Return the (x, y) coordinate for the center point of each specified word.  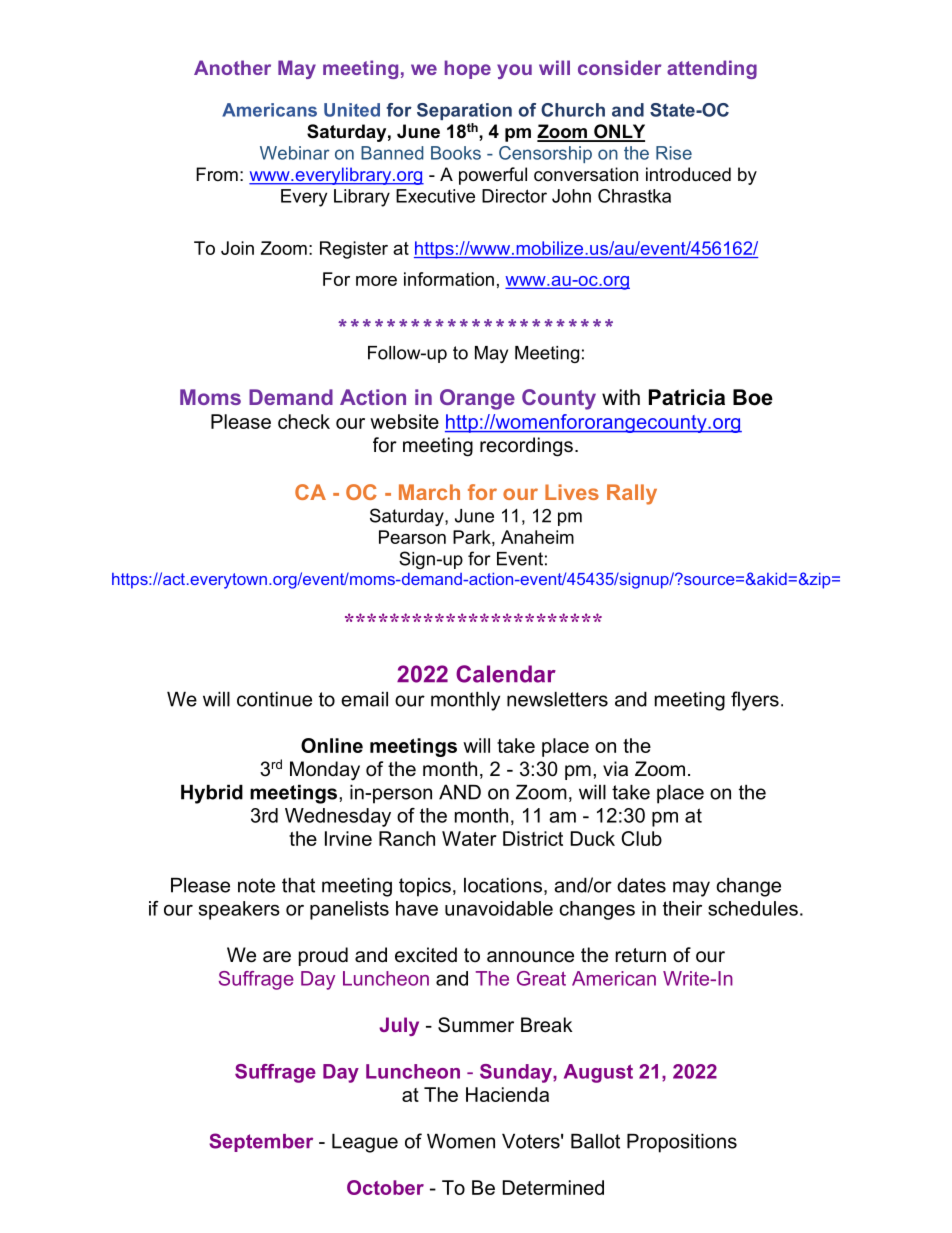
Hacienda (507, 1094)
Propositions (682, 1143)
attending (712, 69)
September (261, 1142)
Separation (464, 111)
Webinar (295, 153)
